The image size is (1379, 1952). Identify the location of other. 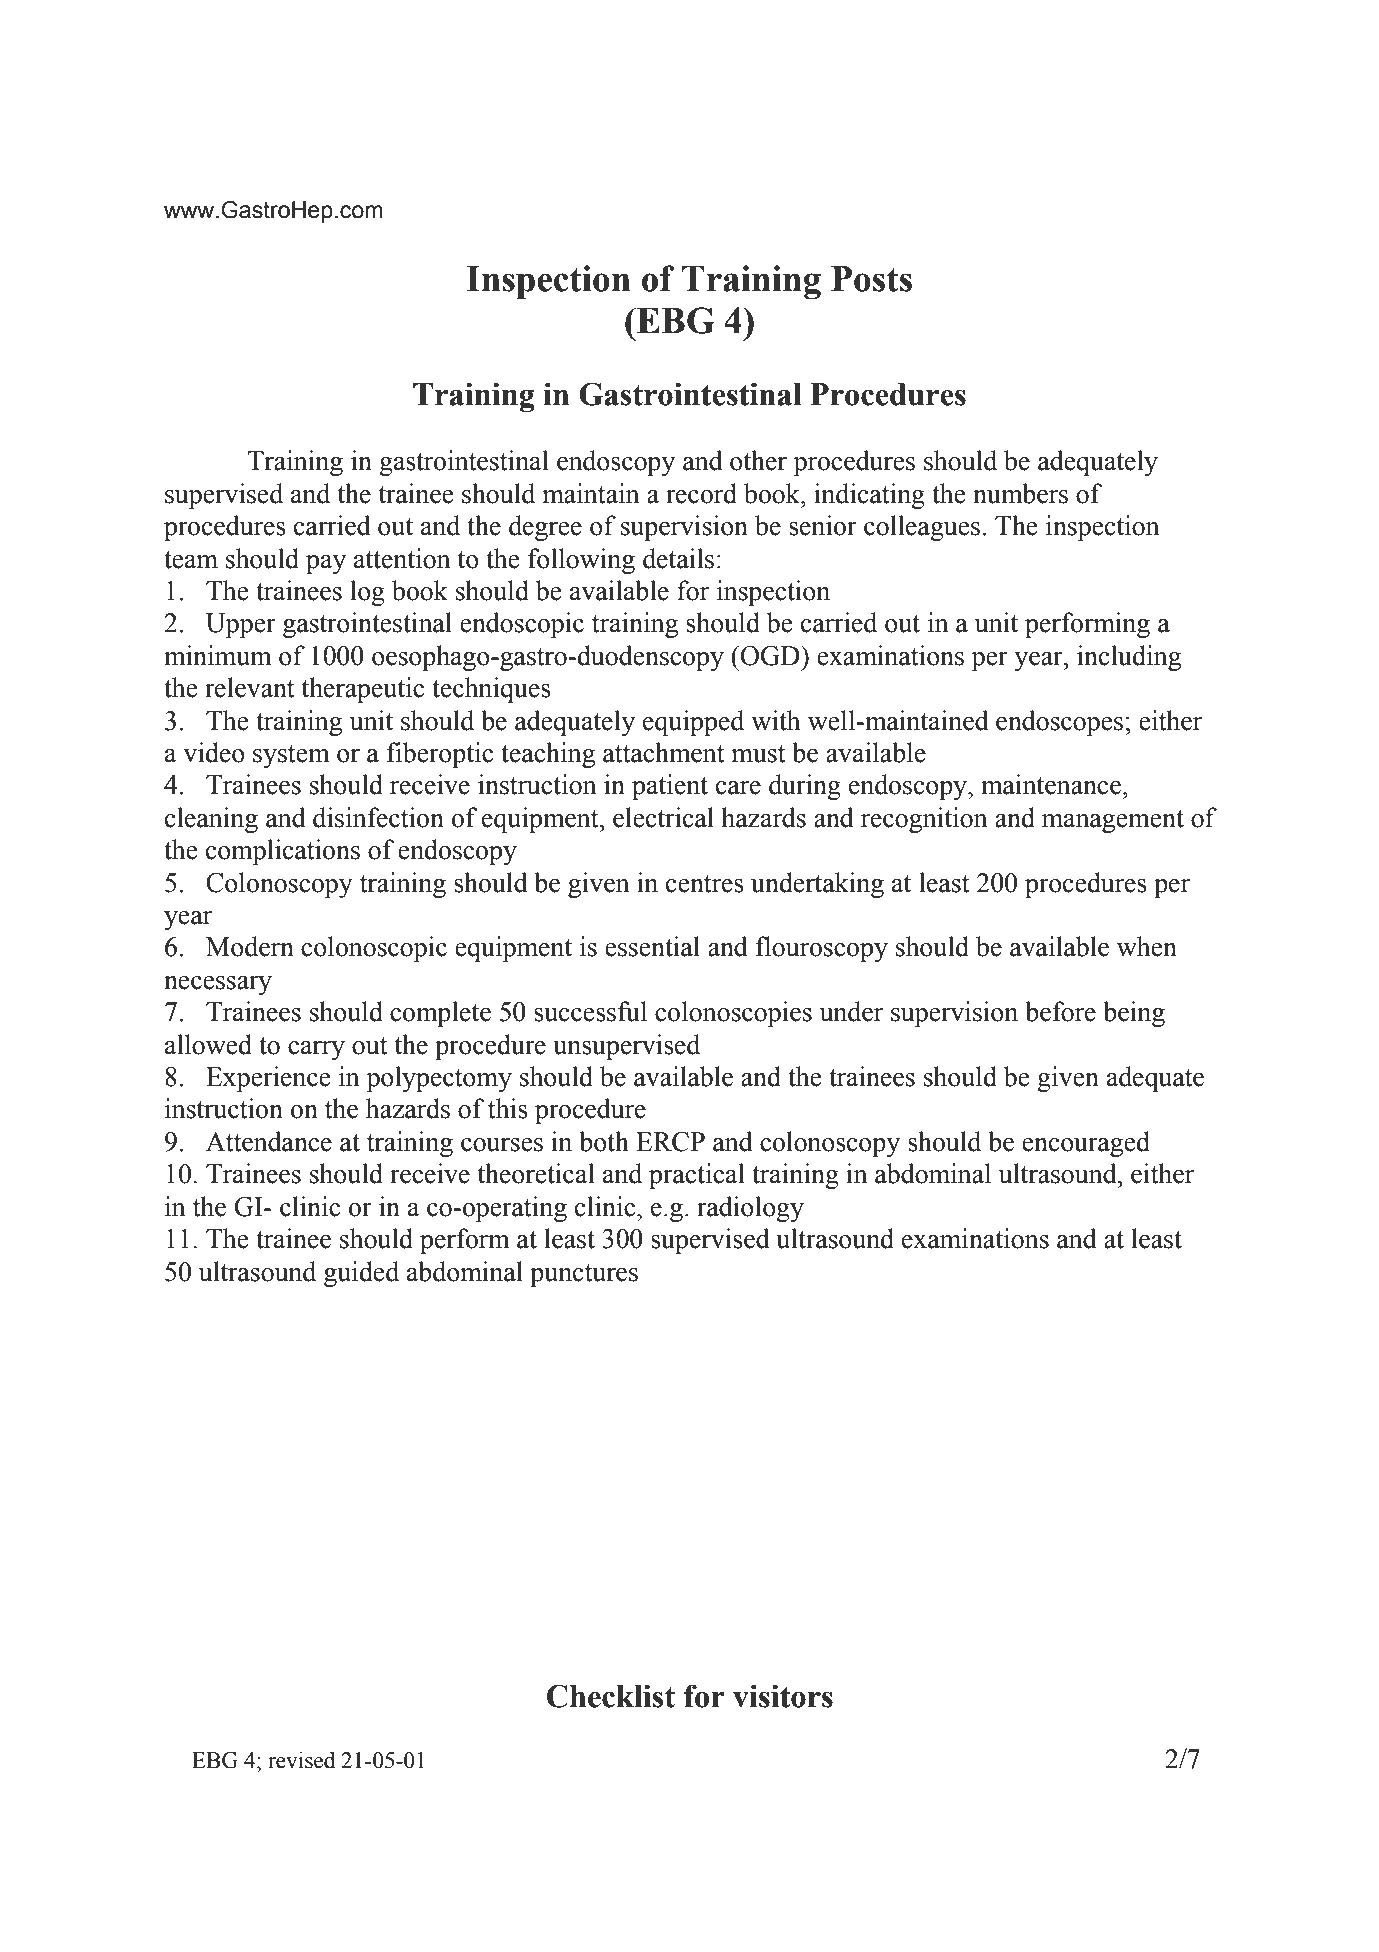
(758, 460).
